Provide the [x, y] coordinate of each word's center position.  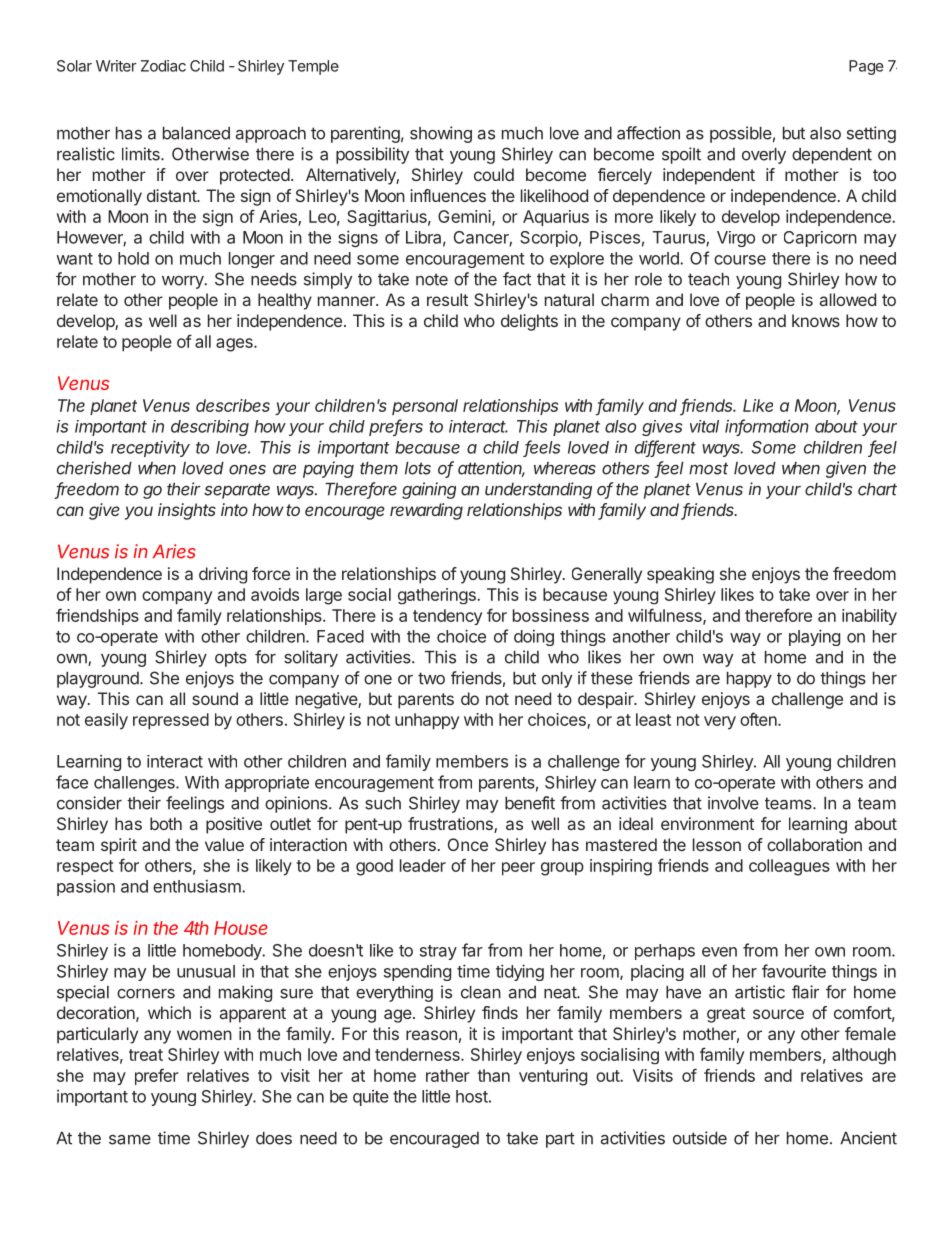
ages [235, 345]
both [166, 823]
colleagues [789, 867]
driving [223, 575]
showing [441, 134]
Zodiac [163, 66]
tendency [447, 617]
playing [814, 637]
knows [816, 320]
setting [871, 134]
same [130, 1139]
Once [468, 844]
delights [529, 322]
